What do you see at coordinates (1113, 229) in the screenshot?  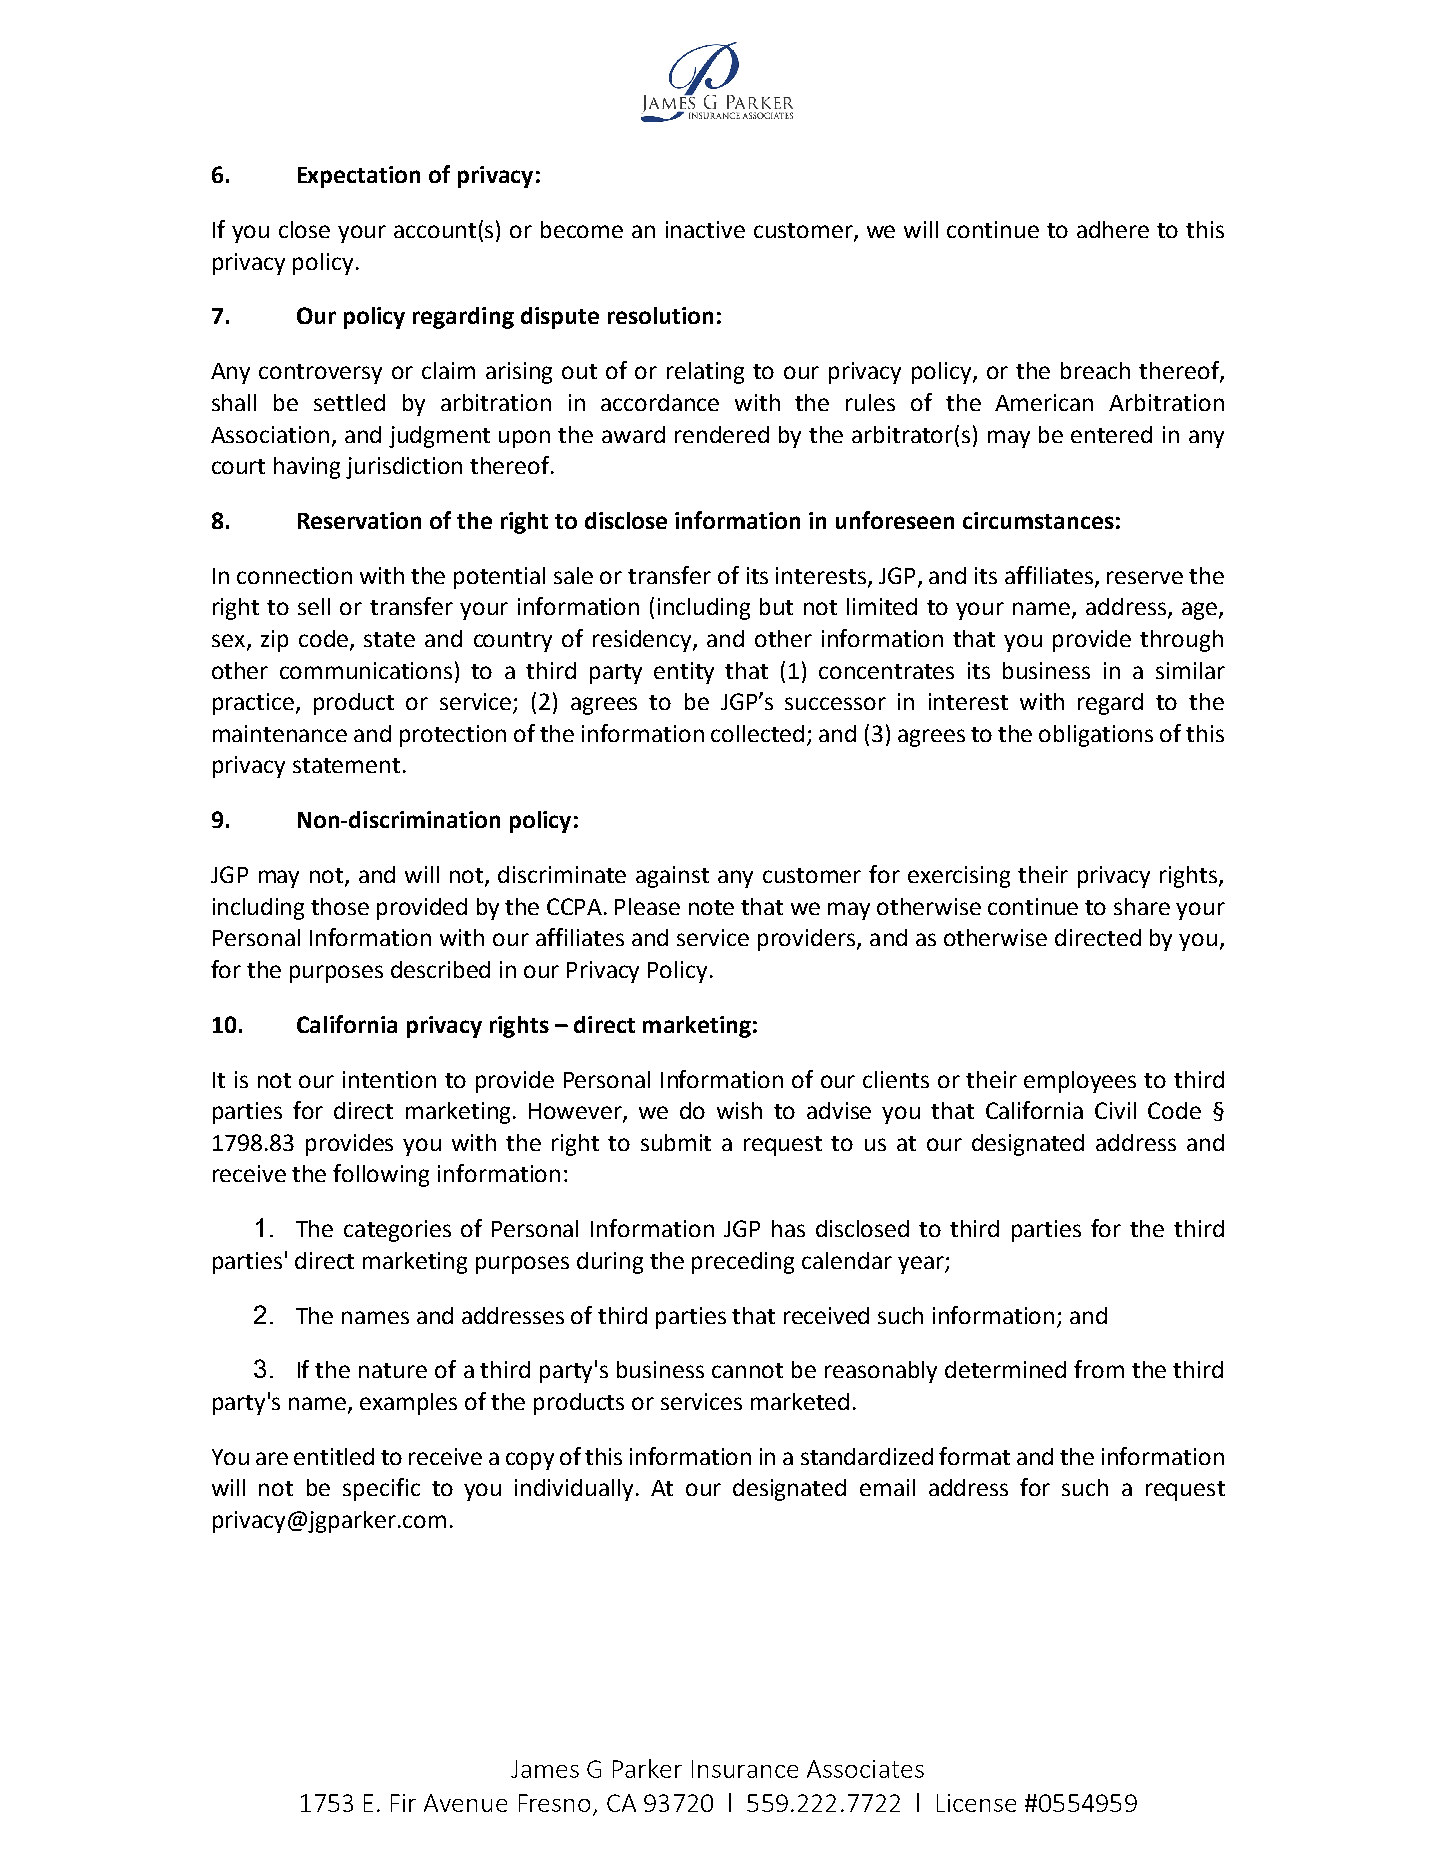 I see `adhere` at bounding box center [1113, 229].
